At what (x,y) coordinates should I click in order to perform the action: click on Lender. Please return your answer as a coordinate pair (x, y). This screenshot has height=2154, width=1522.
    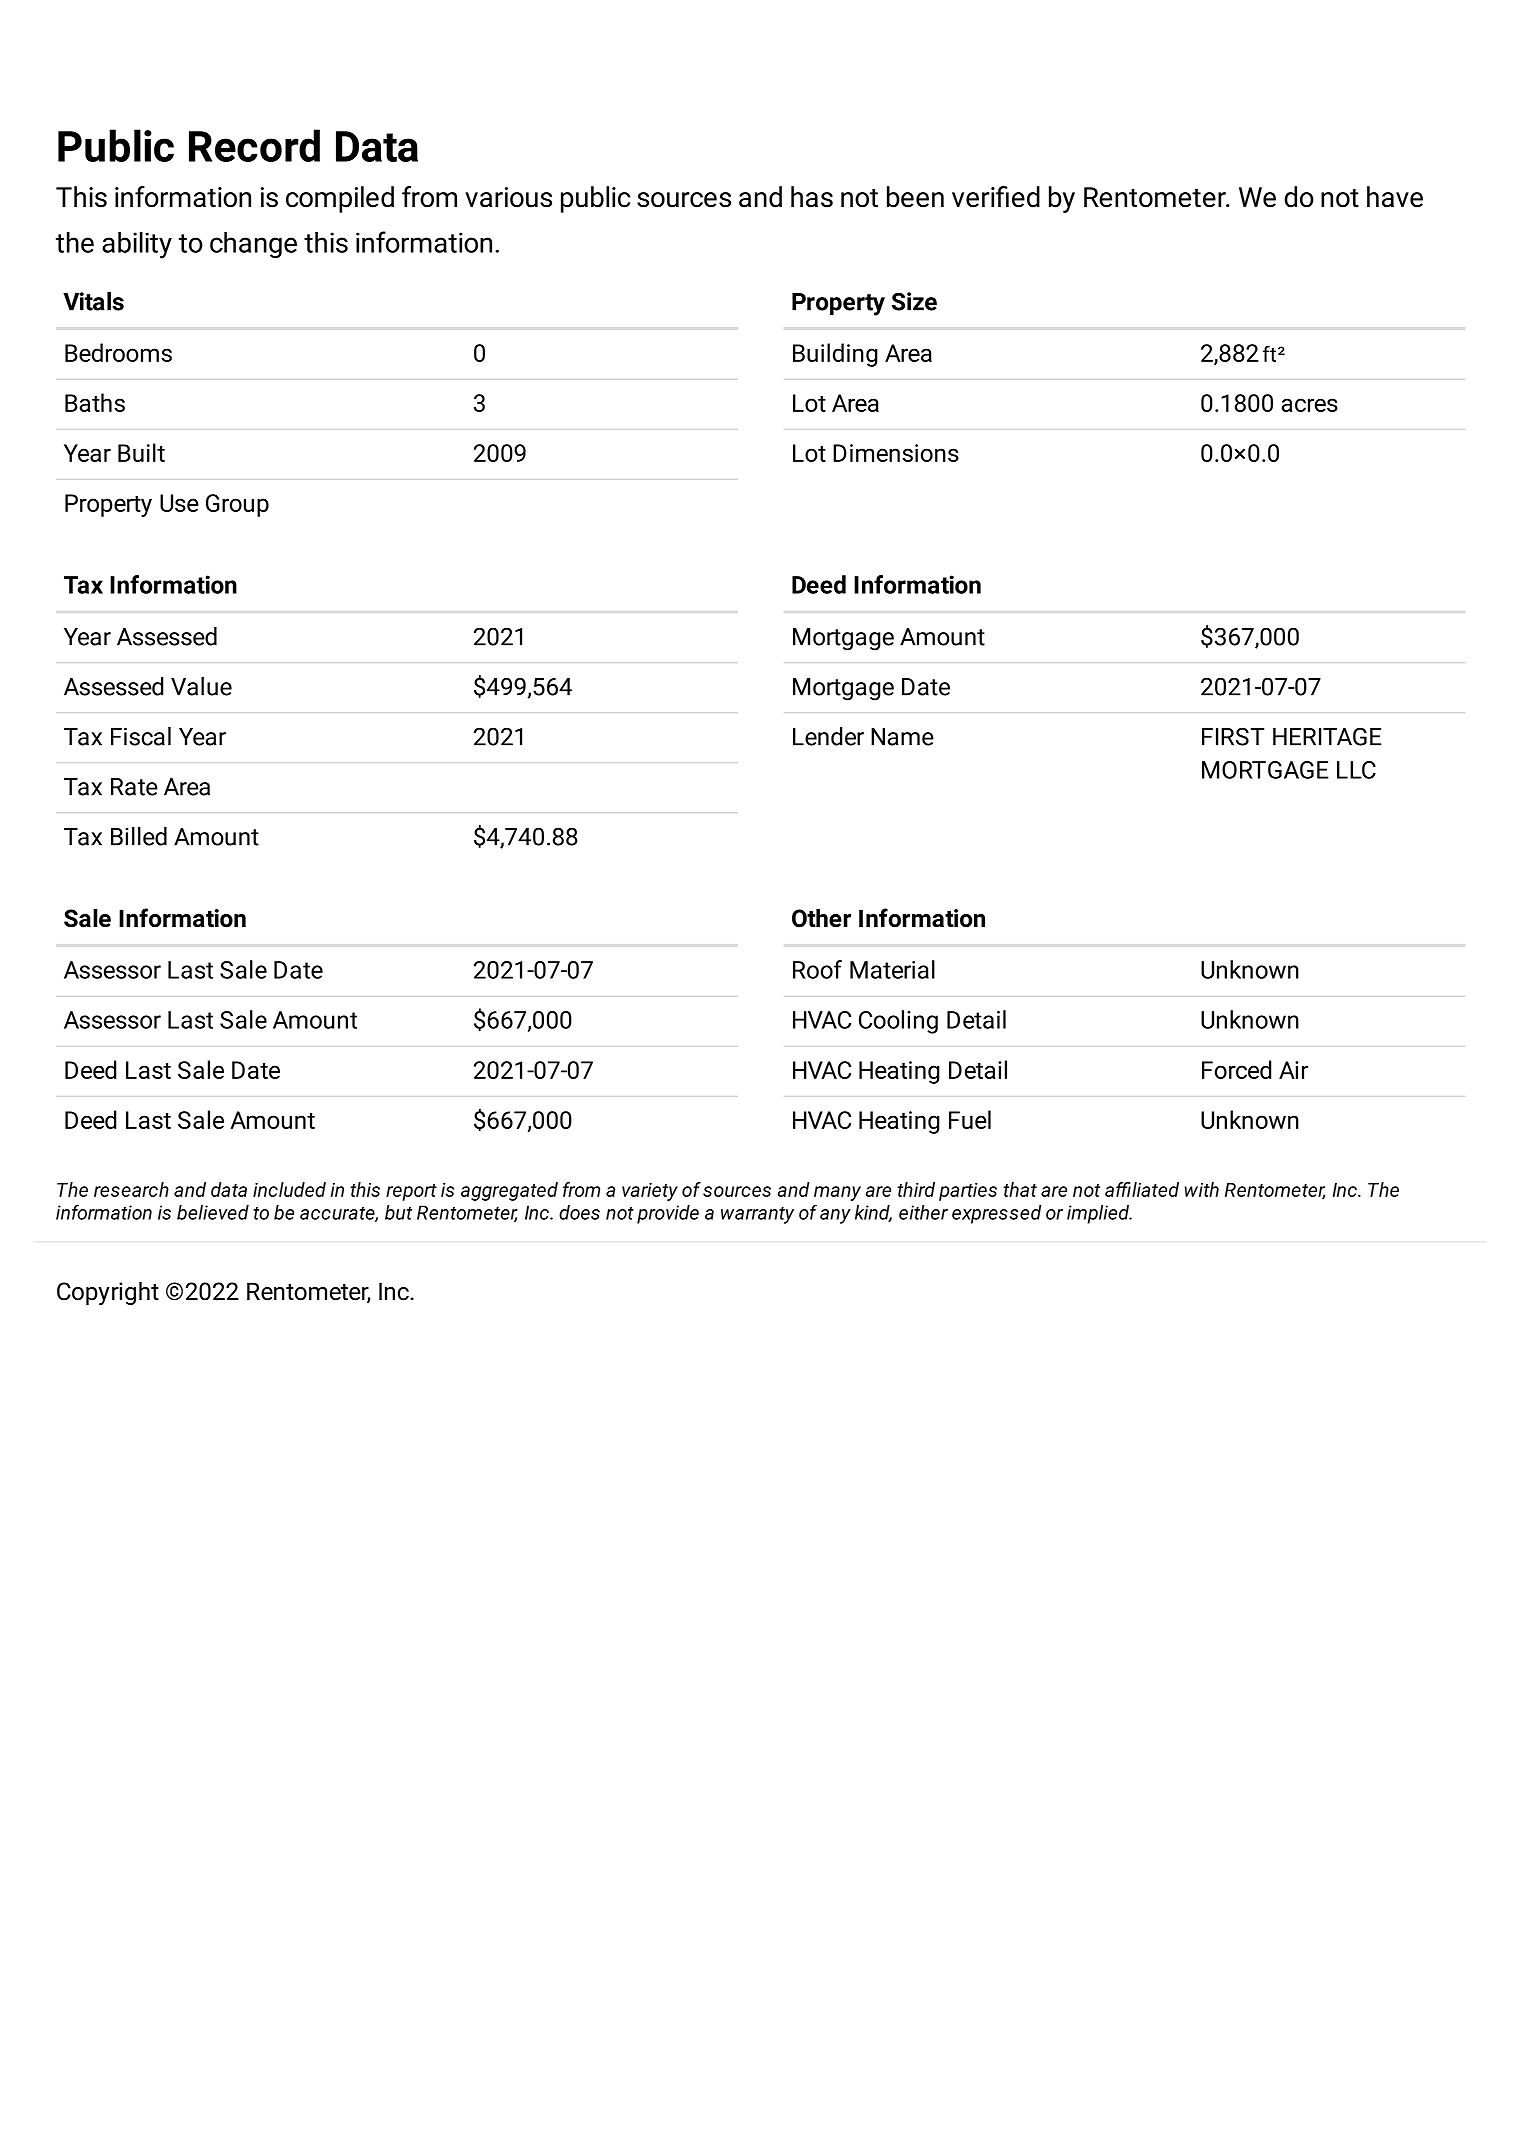
    Looking at the image, I should click on (828, 736).
